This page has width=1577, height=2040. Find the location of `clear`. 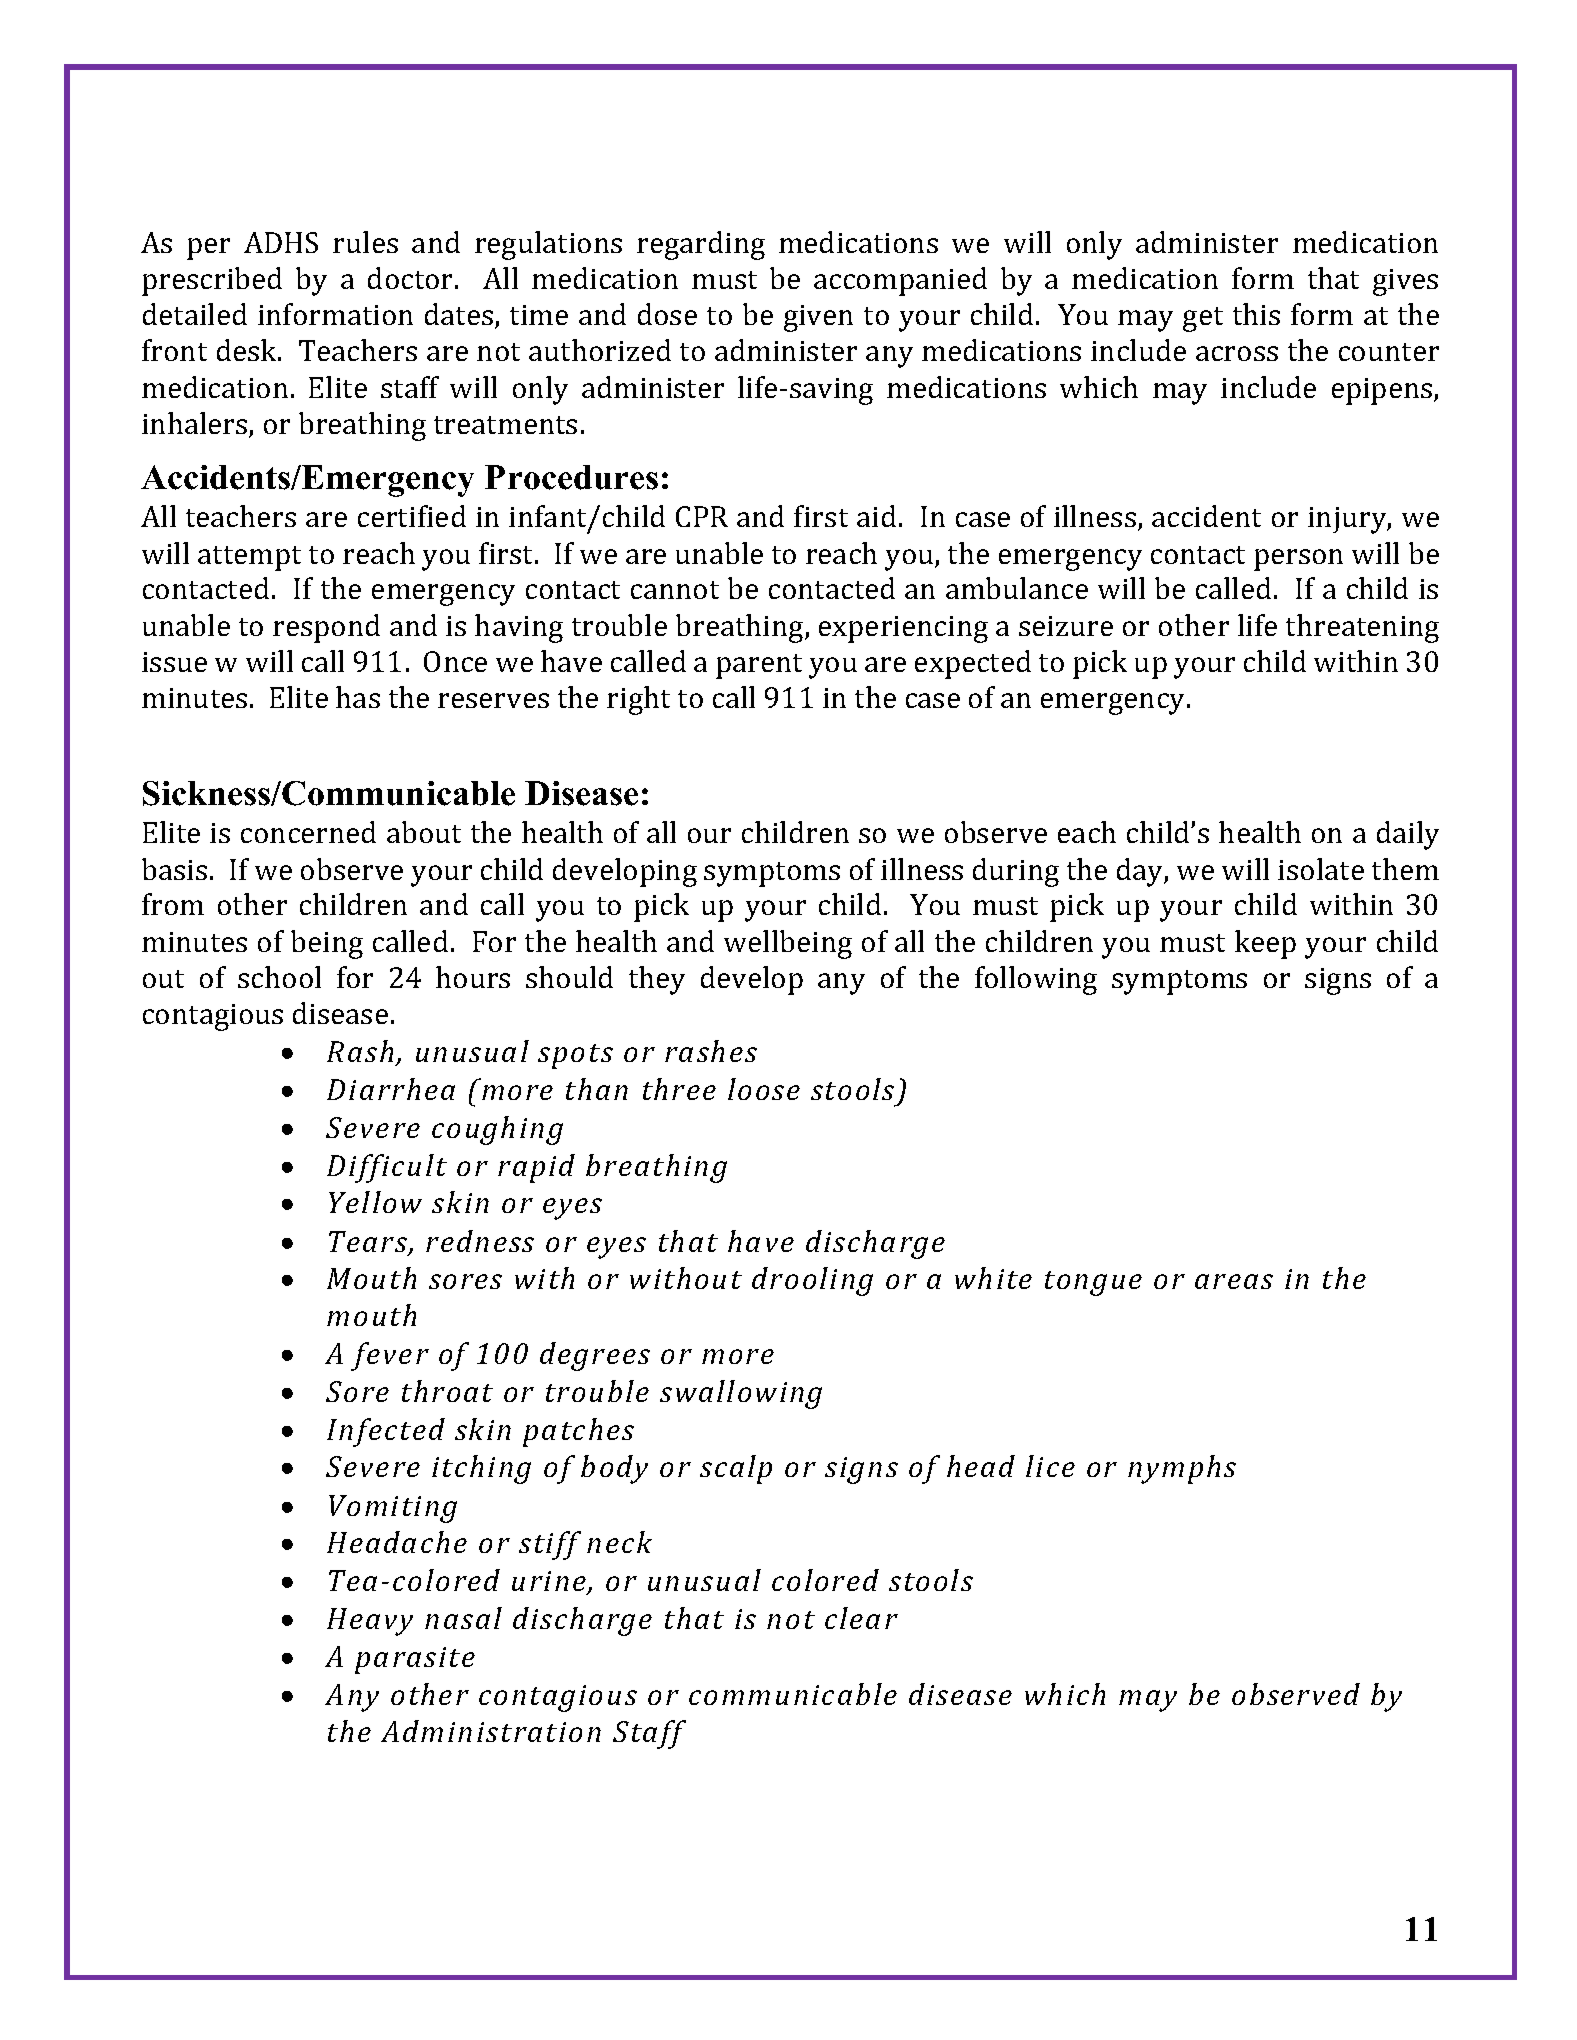

clear is located at coordinates (861, 1618).
